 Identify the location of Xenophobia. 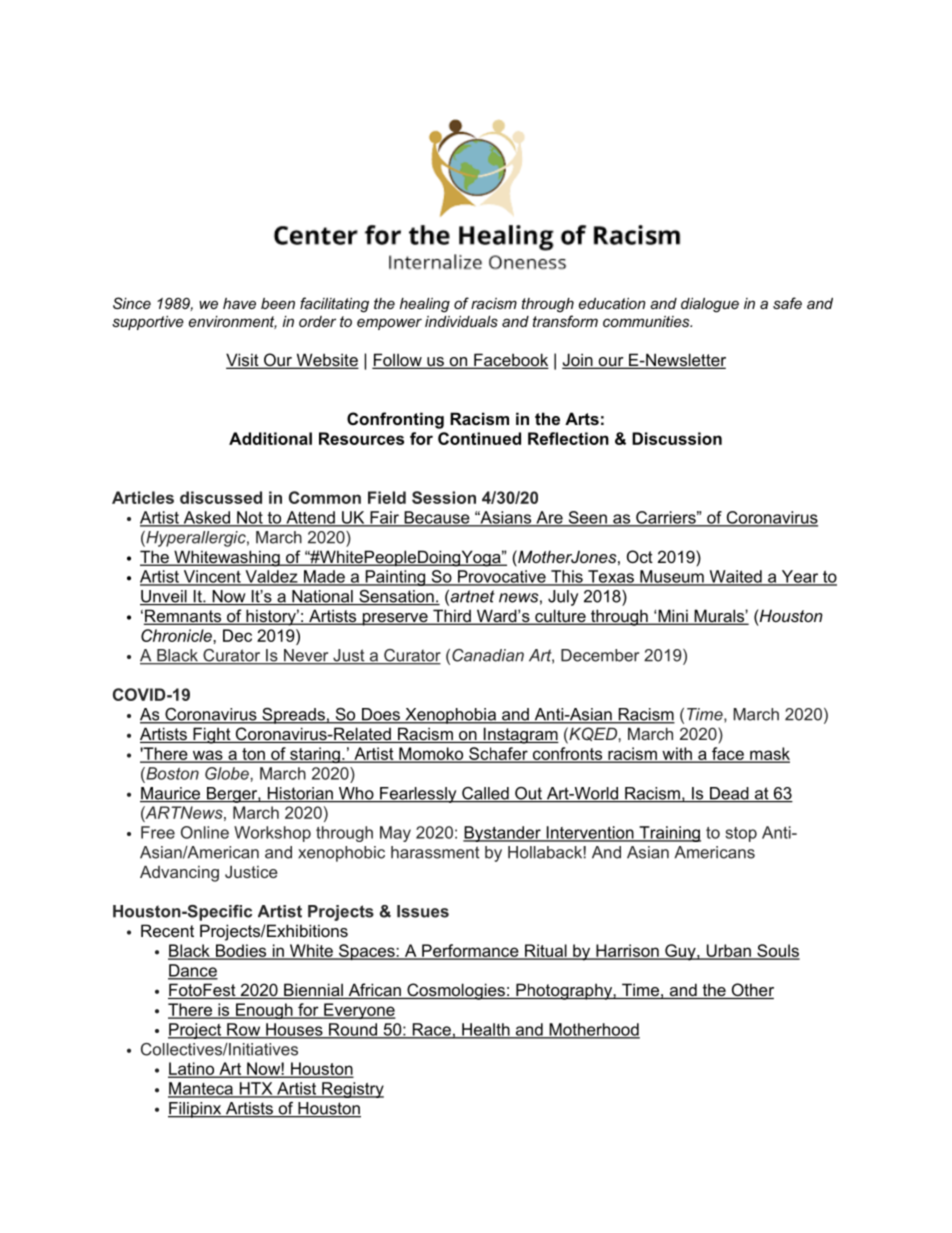
(450, 716).
